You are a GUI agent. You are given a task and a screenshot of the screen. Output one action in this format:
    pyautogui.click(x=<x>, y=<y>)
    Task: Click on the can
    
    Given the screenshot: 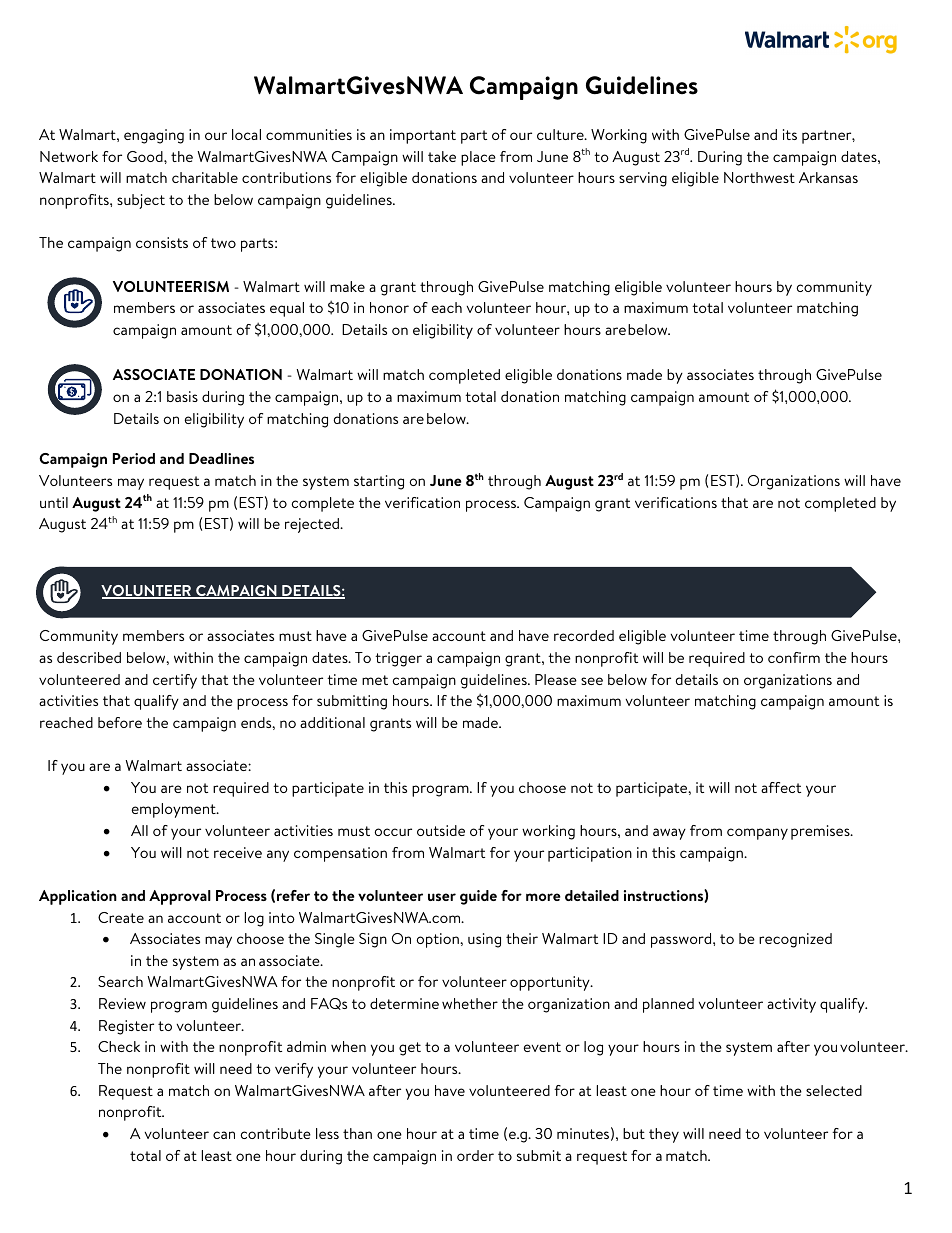 What is the action you would take?
    pyautogui.click(x=224, y=1135)
